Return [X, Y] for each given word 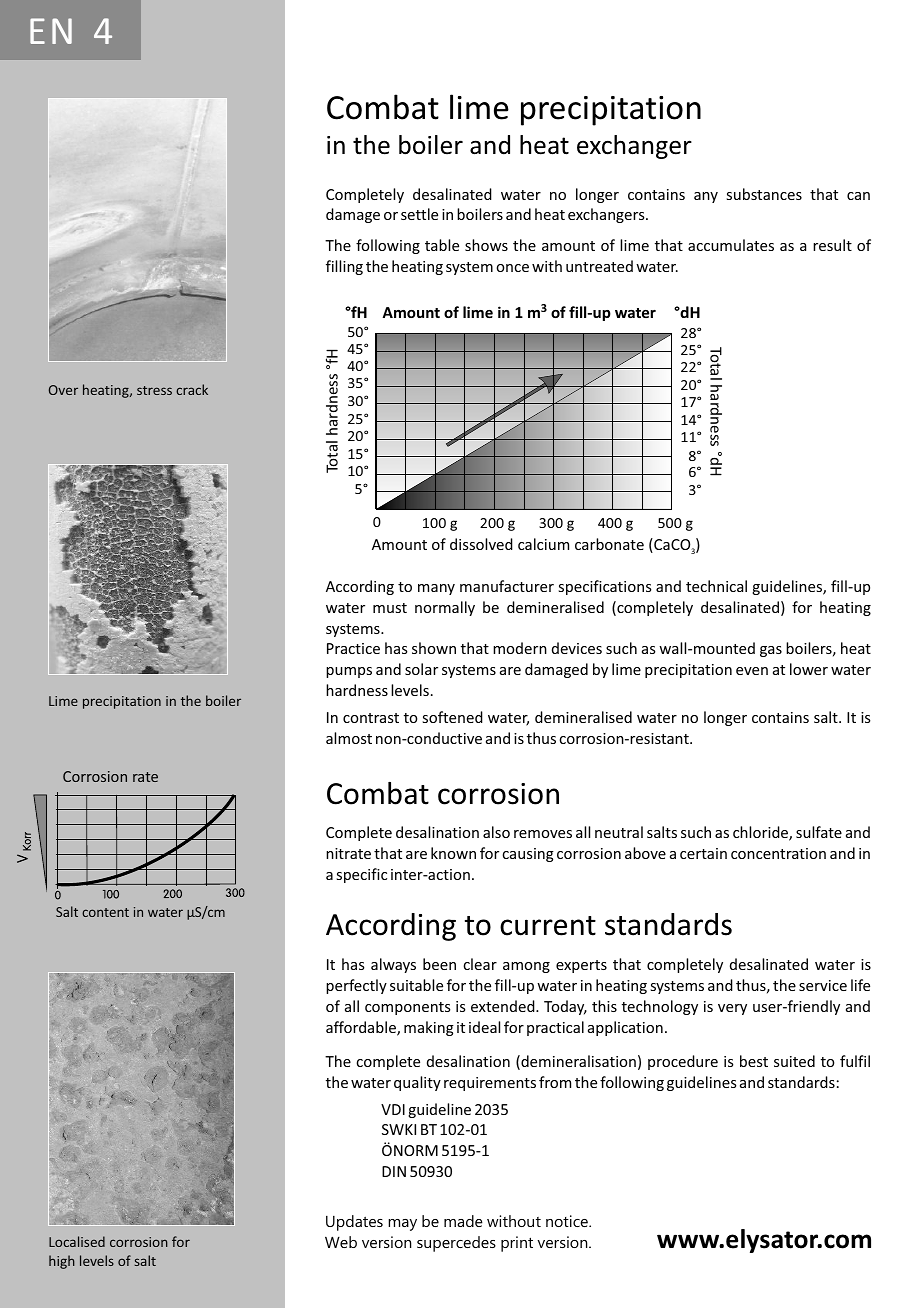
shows [486, 245]
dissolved [481, 544]
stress [154, 390]
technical [716, 586]
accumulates [731, 245]
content [105, 912]
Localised [77, 1241]
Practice [353, 648]
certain [703, 853]
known [453, 853]
